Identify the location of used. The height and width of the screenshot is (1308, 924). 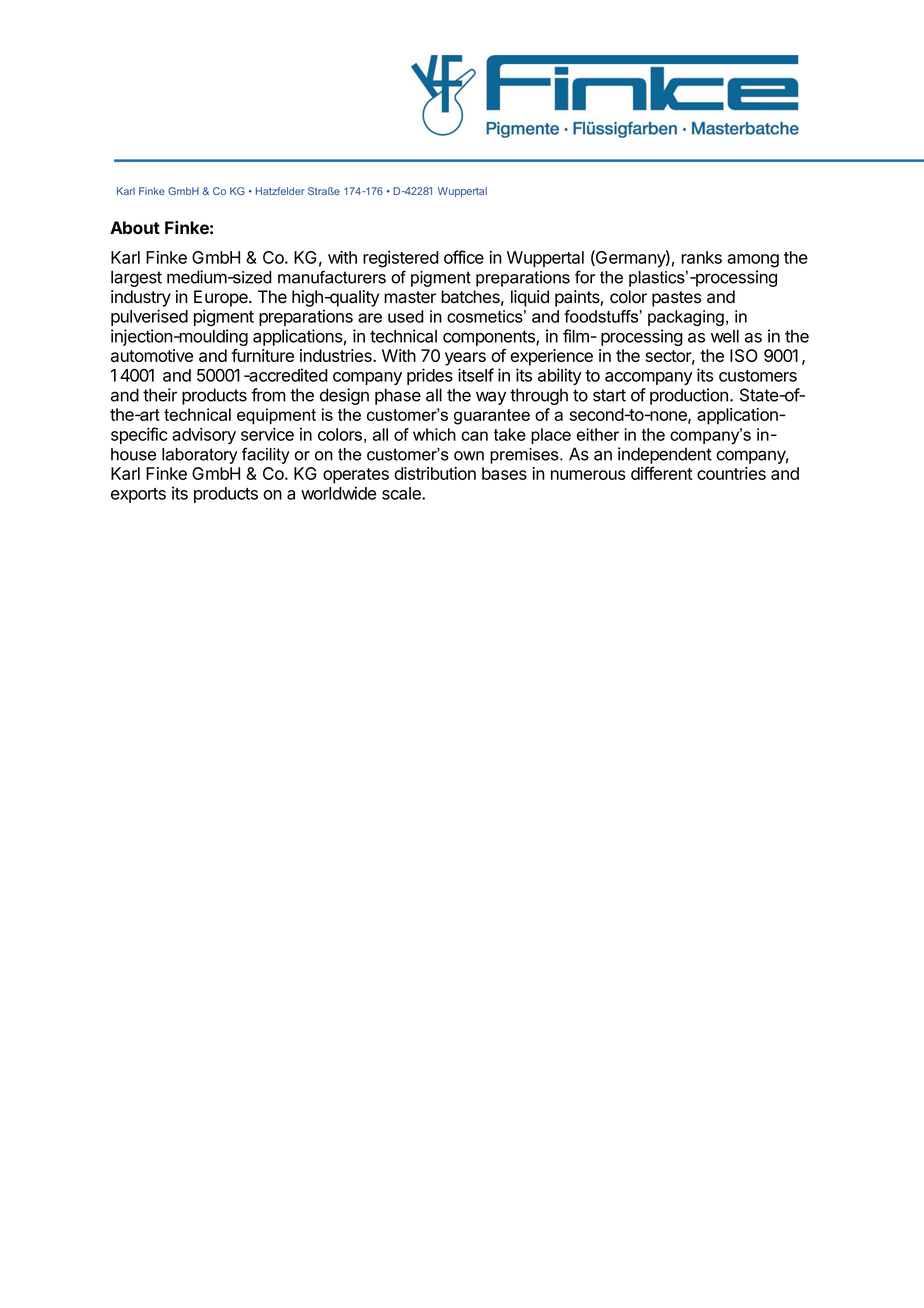
(406, 316).
